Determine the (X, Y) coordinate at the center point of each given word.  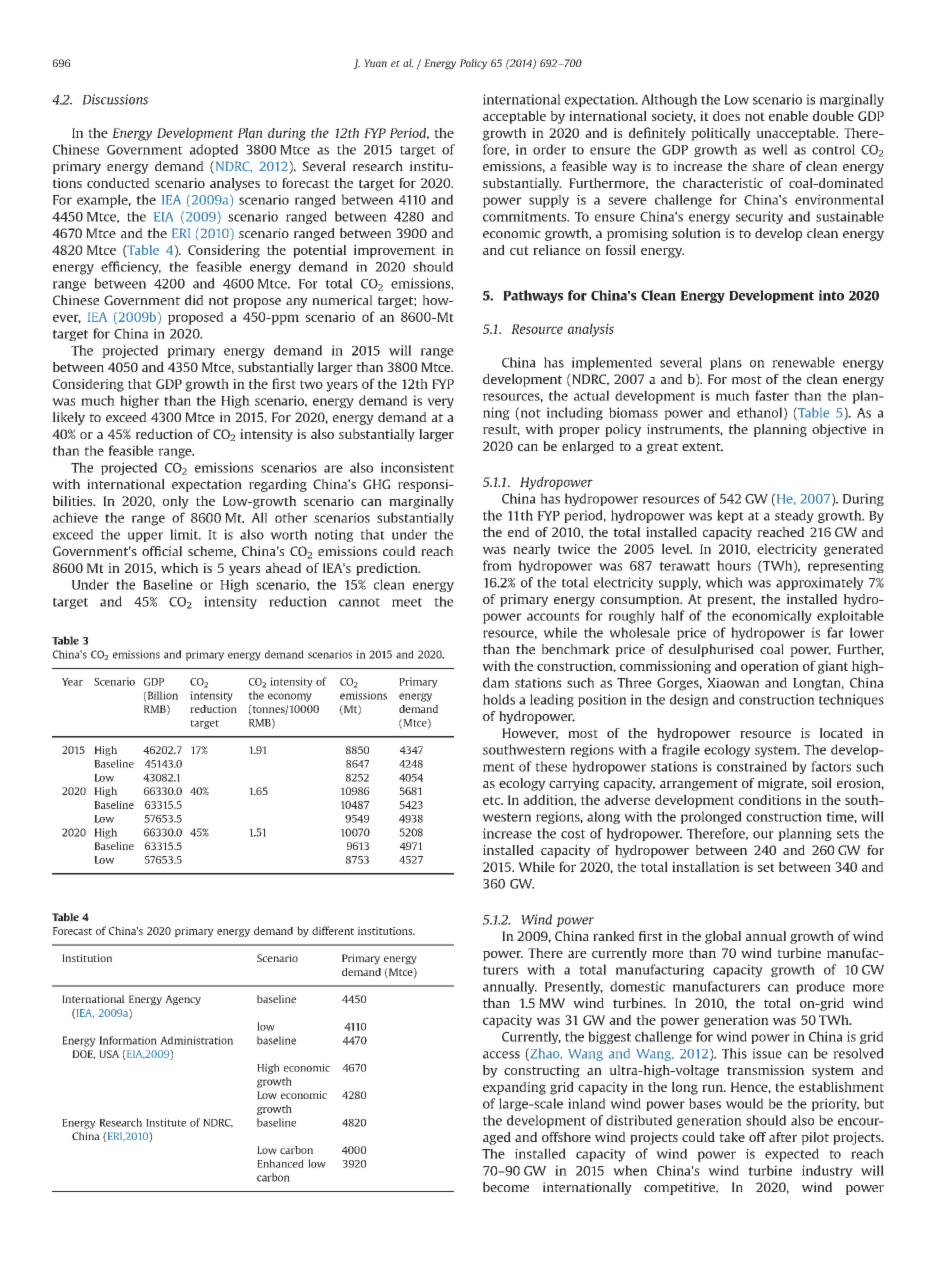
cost (573, 834)
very (440, 403)
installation (706, 866)
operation (770, 667)
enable (788, 116)
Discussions (115, 99)
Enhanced (280, 1163)
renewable (803, 362)
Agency (183, 1000)
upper (145, 537)
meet (407, 602)
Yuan (375, 63)
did (194, 300)
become (506, 1187)
